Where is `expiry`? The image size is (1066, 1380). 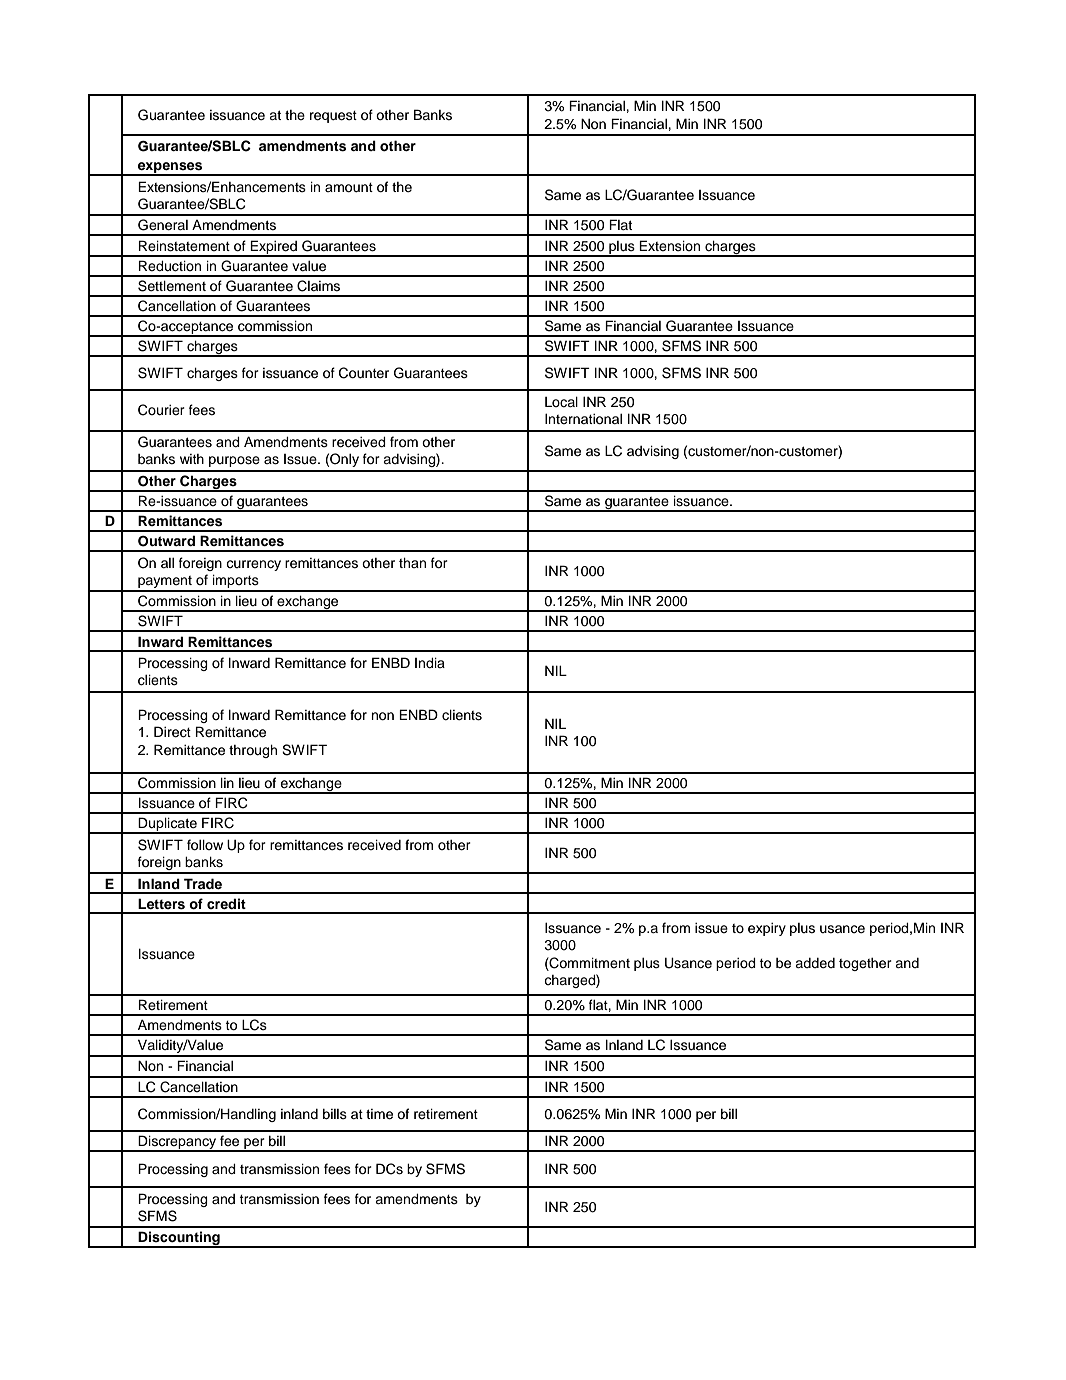 expiry is located at coordinates (767, 929).
